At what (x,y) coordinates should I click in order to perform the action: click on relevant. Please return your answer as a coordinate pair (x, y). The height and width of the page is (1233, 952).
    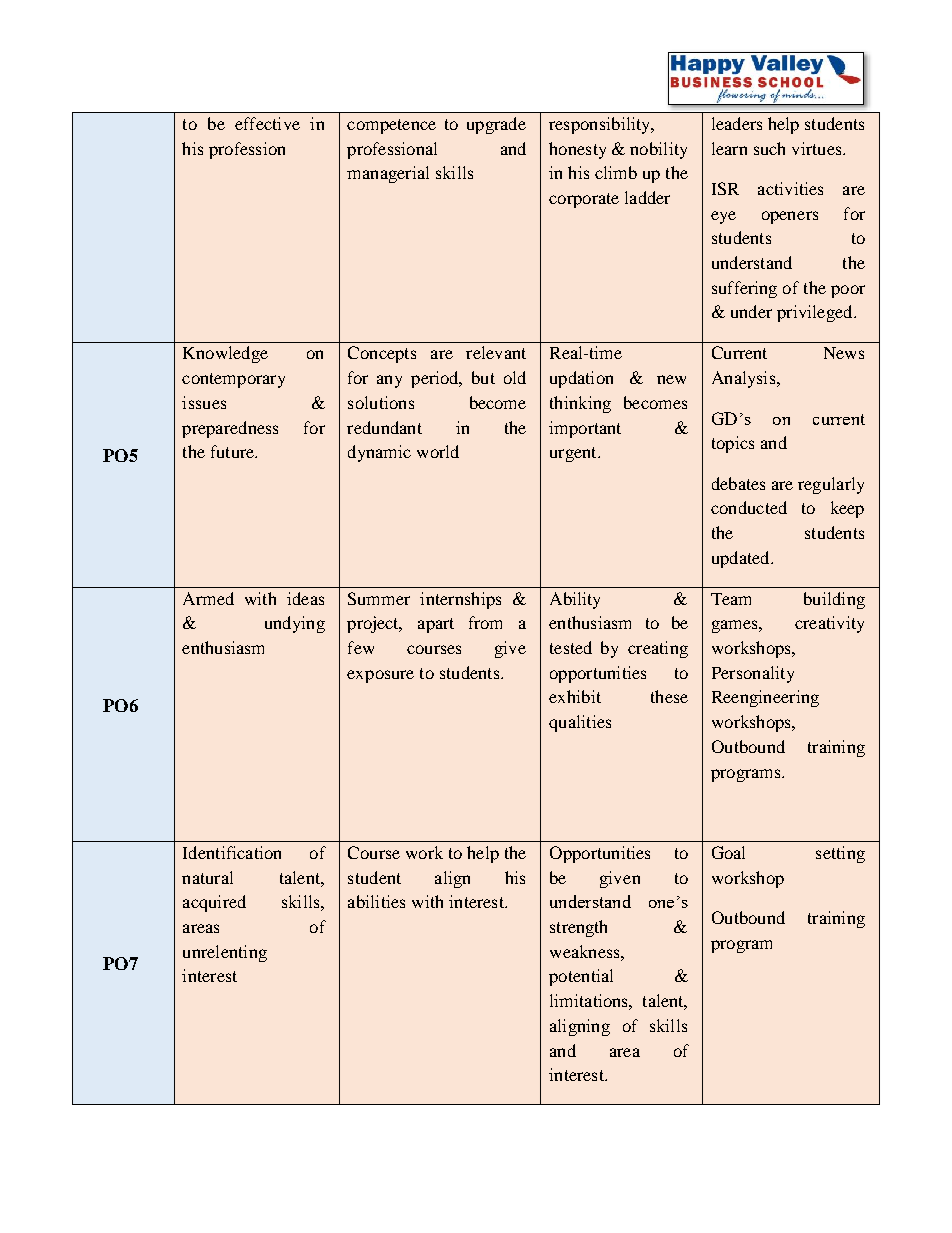
    Looking at the image, I should click on (496, 352).
